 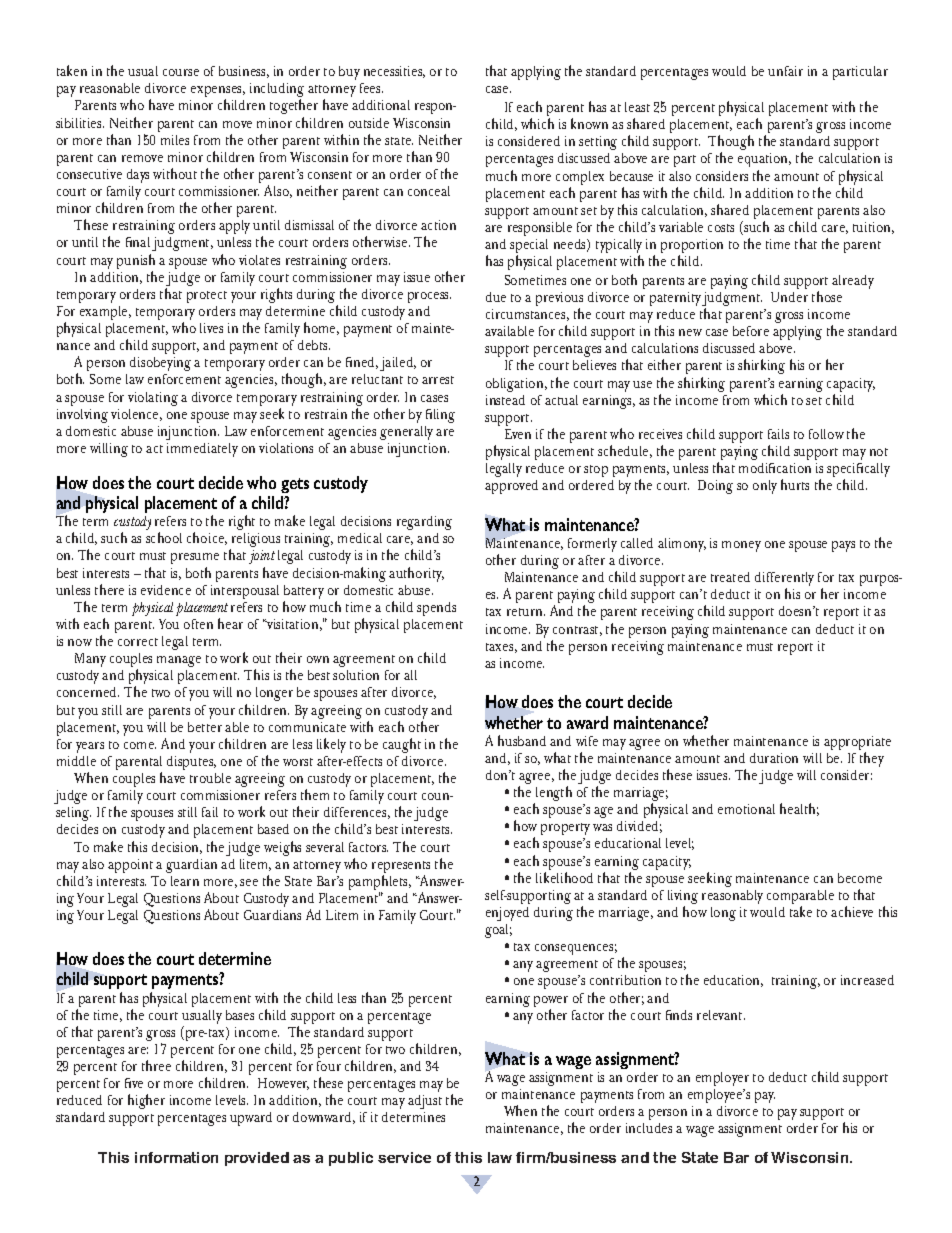 I want to click on often, so click(x=198, y=624).
